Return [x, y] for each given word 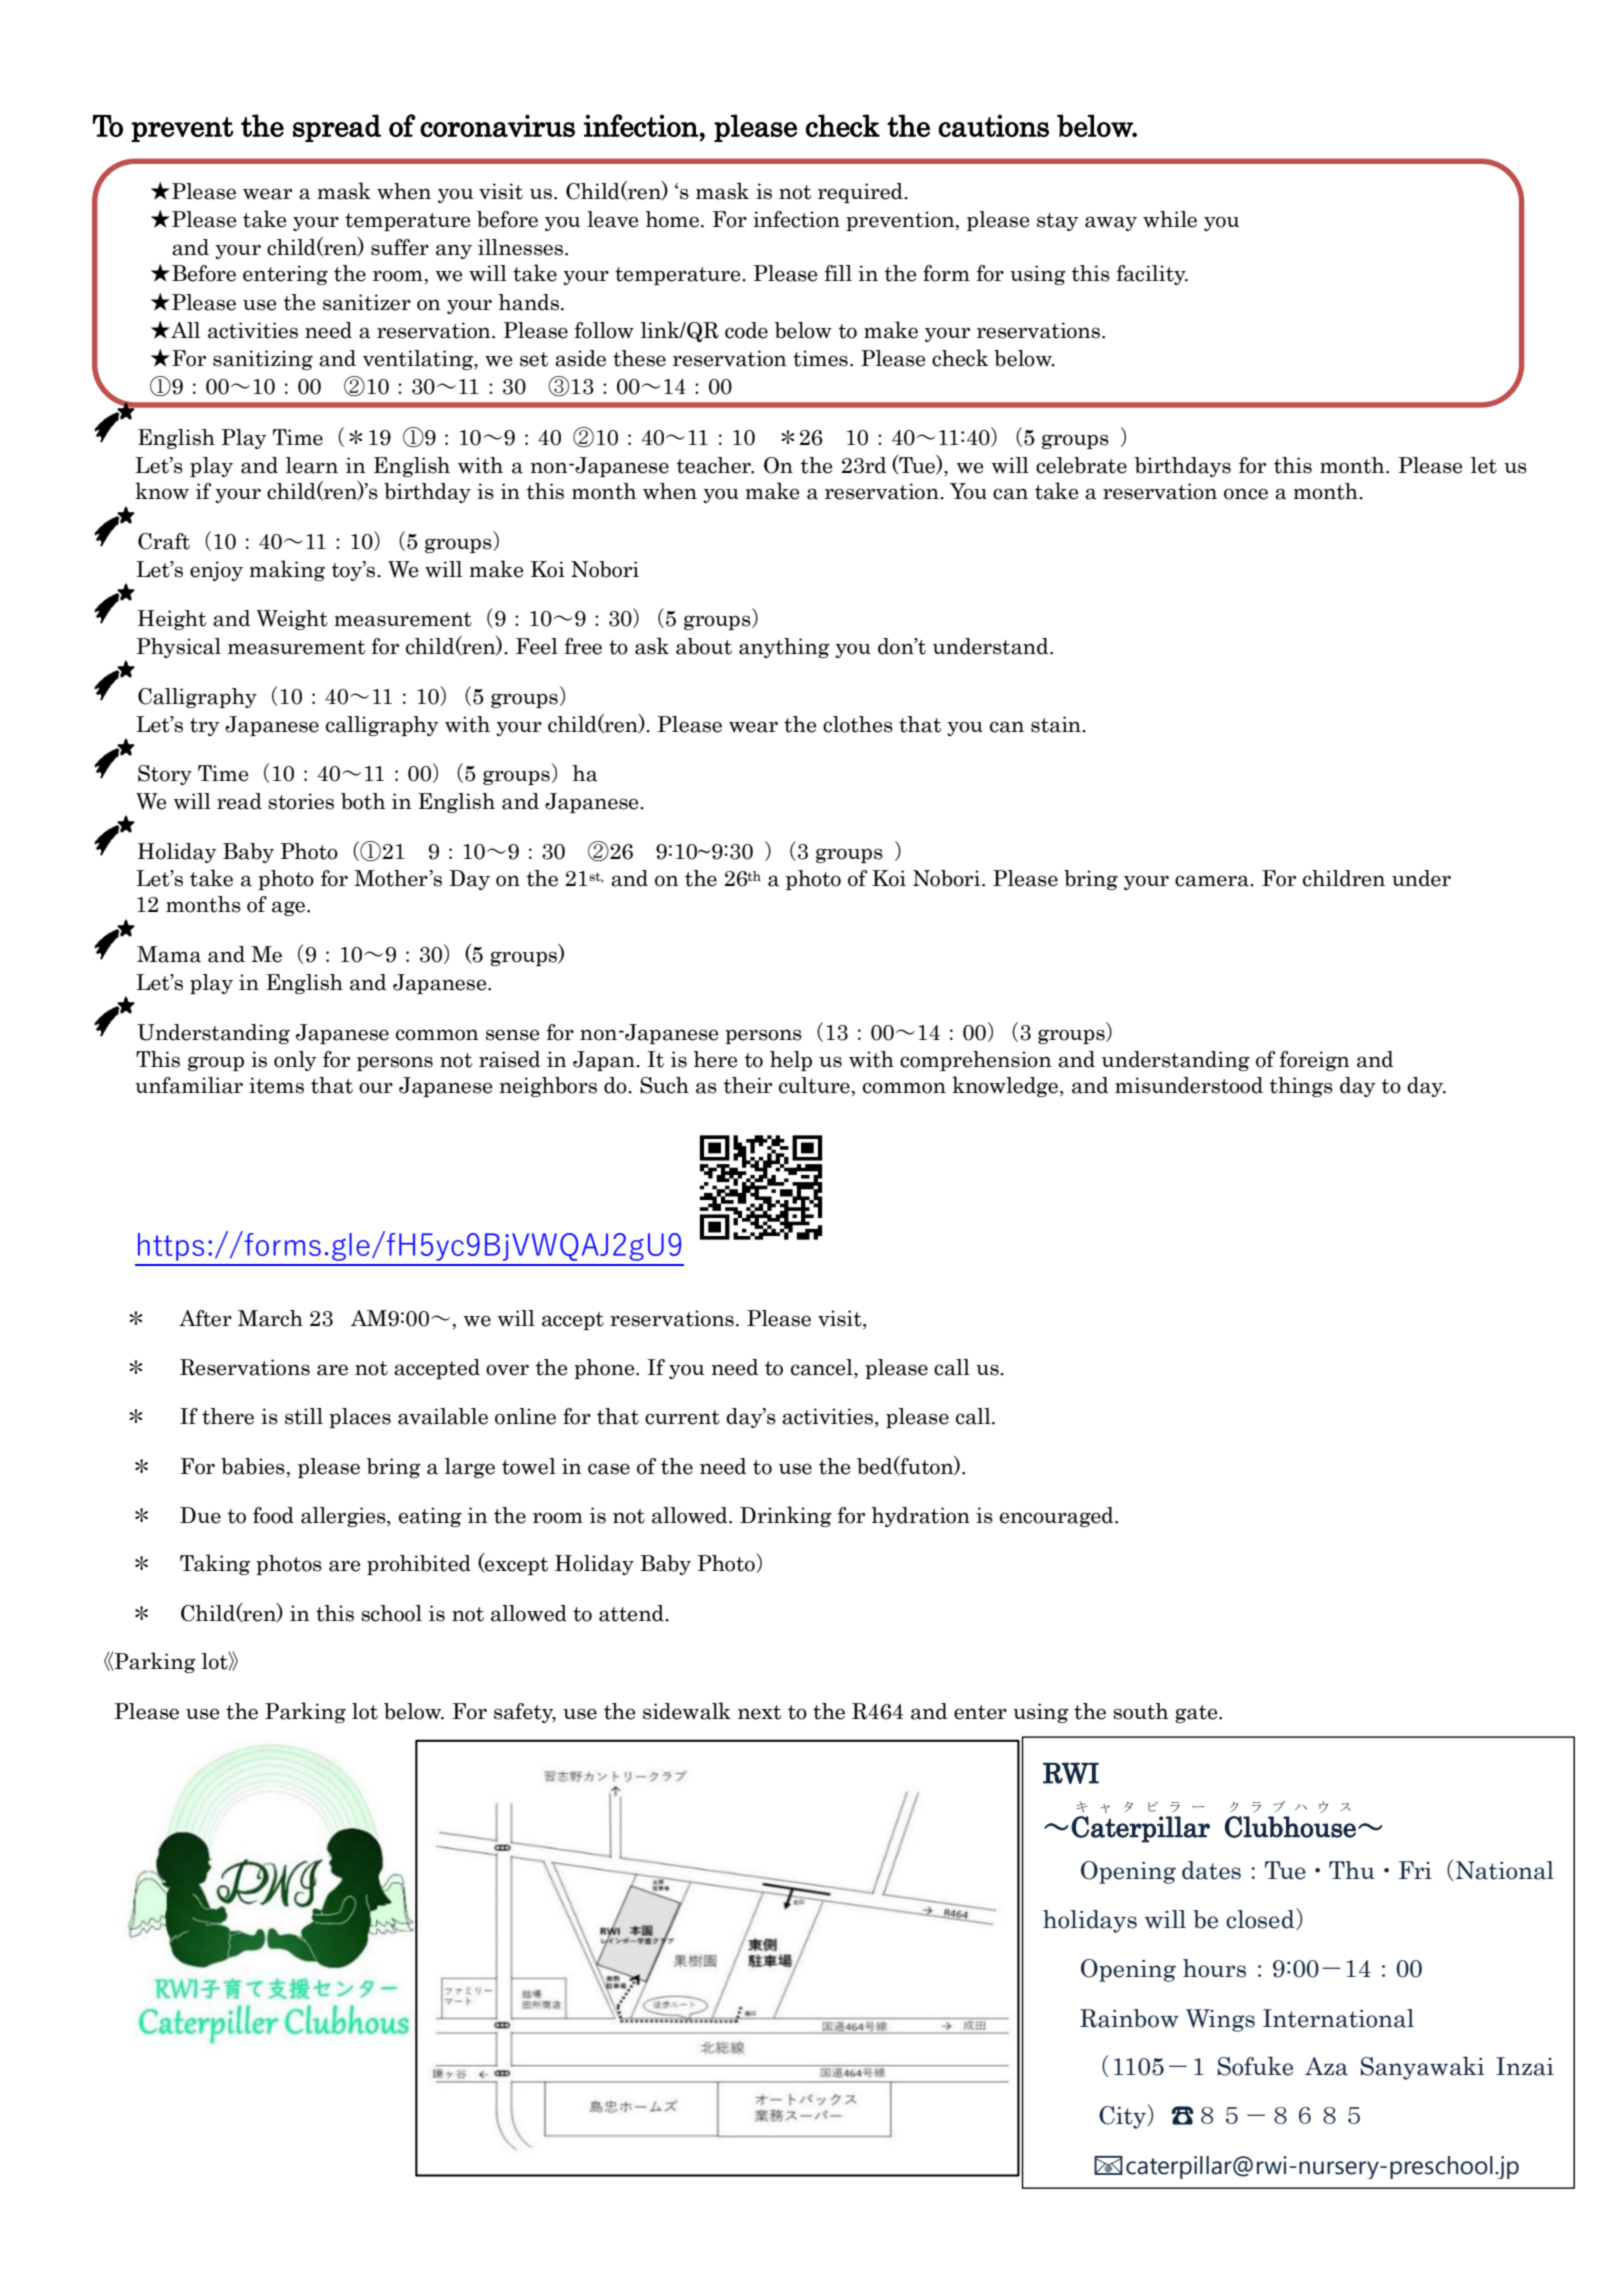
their [748, 1085]
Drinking [786, 1516]
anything [784, 648]
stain [1057, 724]
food [273, 1515]
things [1301, 1087]
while [1170, 219]
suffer [400, 247]
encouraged [1058, 1517]
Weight [292, 620]
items [276, 1085]
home [673, 219]
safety [525, 1713]
